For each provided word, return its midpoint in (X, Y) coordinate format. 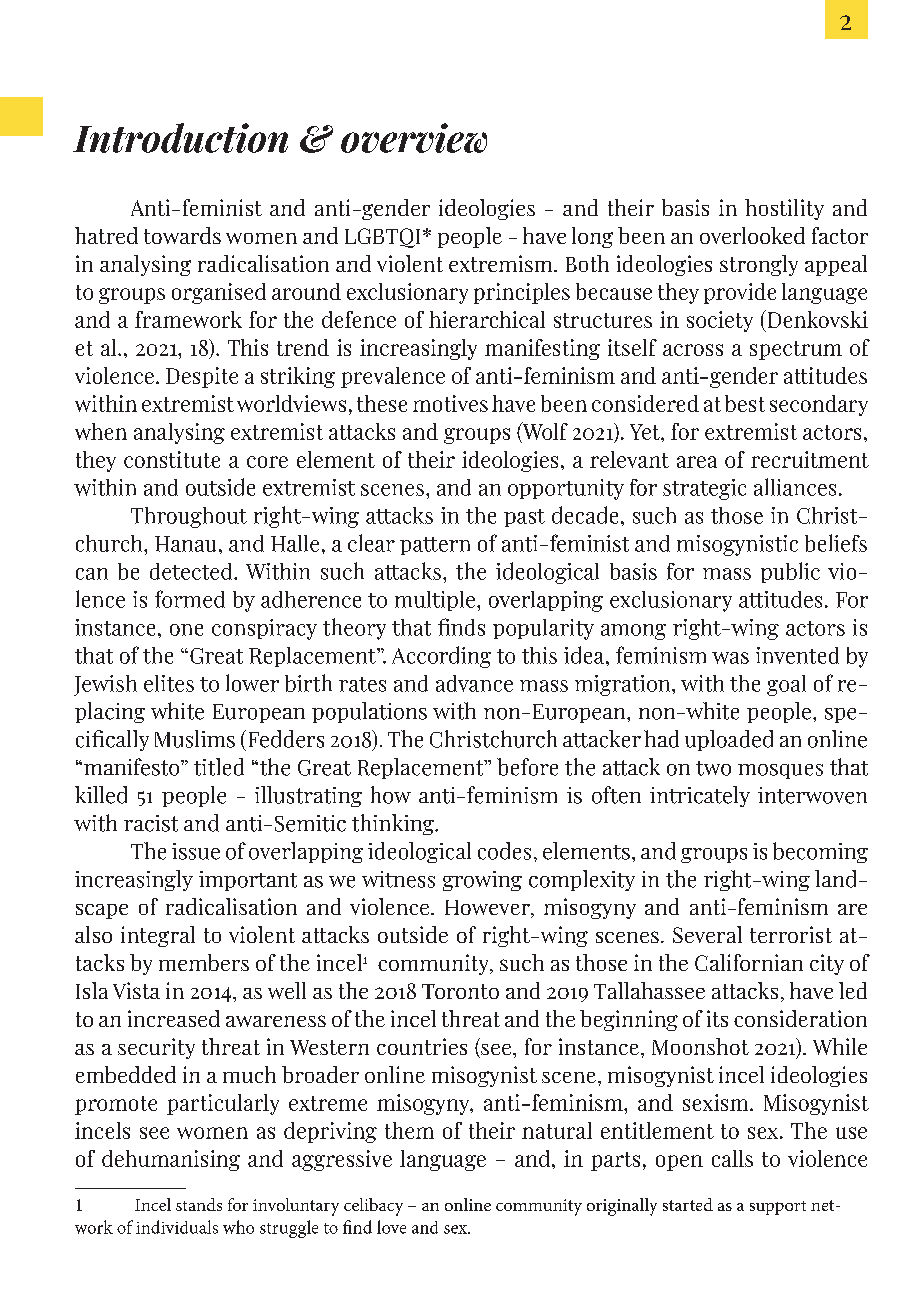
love (391, 1227)
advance (474, 683)
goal (786, 685)
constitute (172, 459)
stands (199, 1204)
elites (169, 683)
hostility (784, 209)
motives (450, 403)
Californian (749, 962)
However (488, 909)
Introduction (180, 138)
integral (158, 936)
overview (414, 138)
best (745, 403)
